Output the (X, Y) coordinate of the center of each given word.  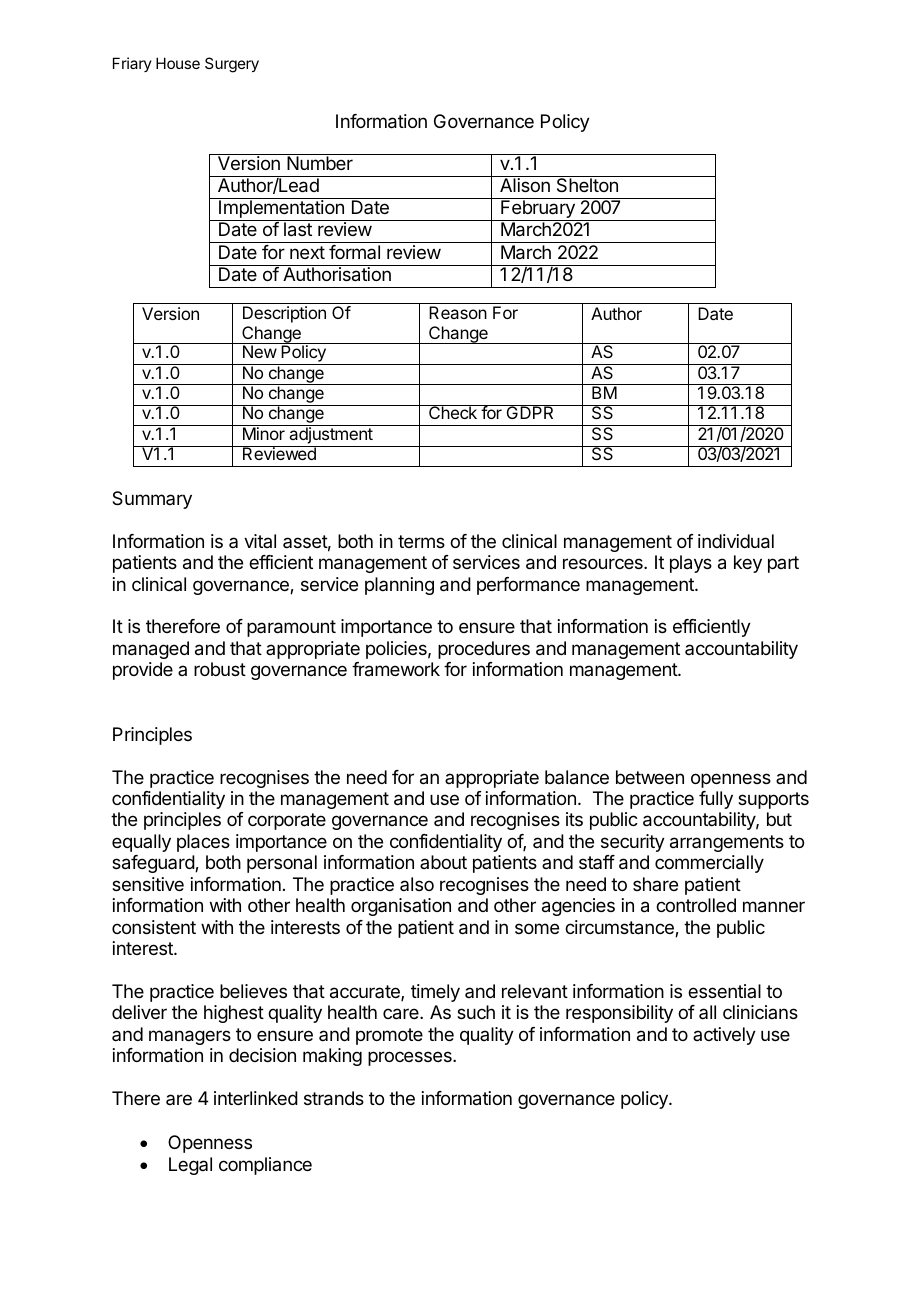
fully (716, 800)
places (203, 843)
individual (736, 541)
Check (453, 412)
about (443, 862)
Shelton (587, 184)
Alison (525, 185)
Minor (264, 433)
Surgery (232, 65)
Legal (190, 1166)
